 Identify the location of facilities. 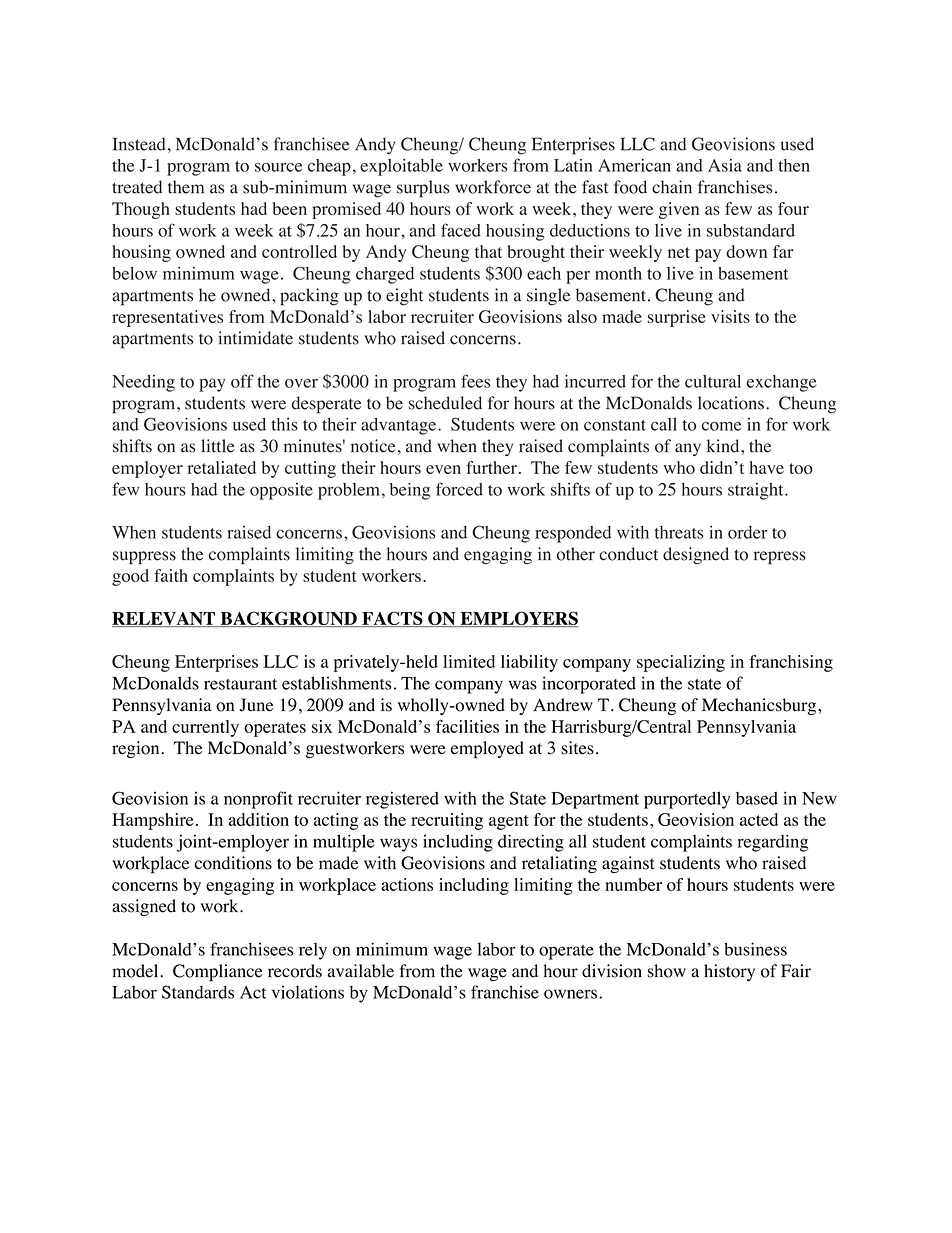
(467, 726).
